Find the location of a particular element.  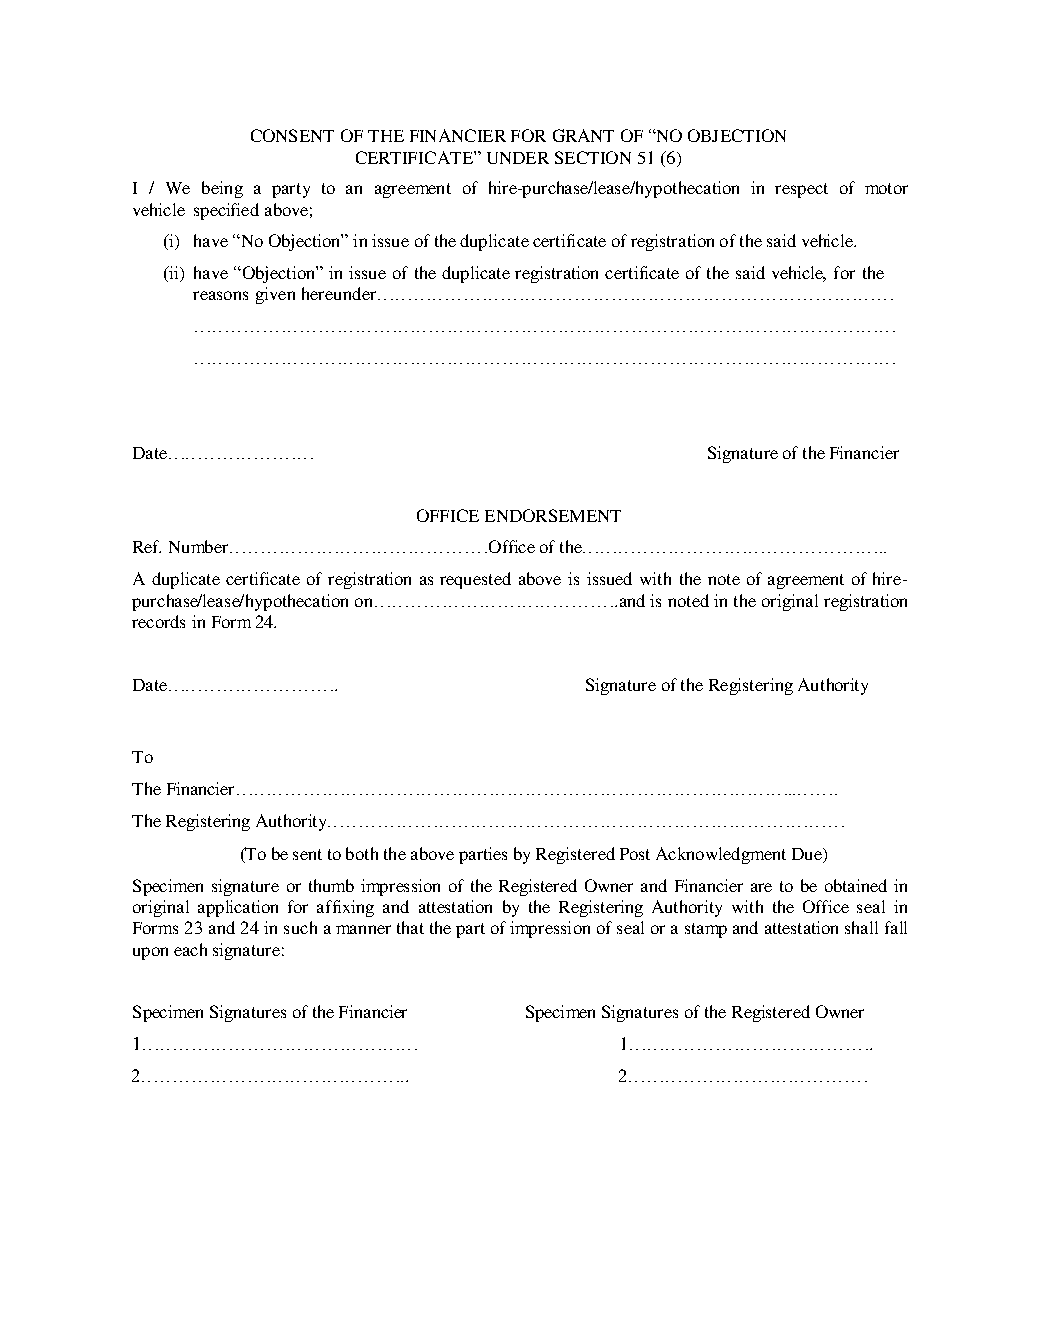

given is located at coordinates (275, 295).
